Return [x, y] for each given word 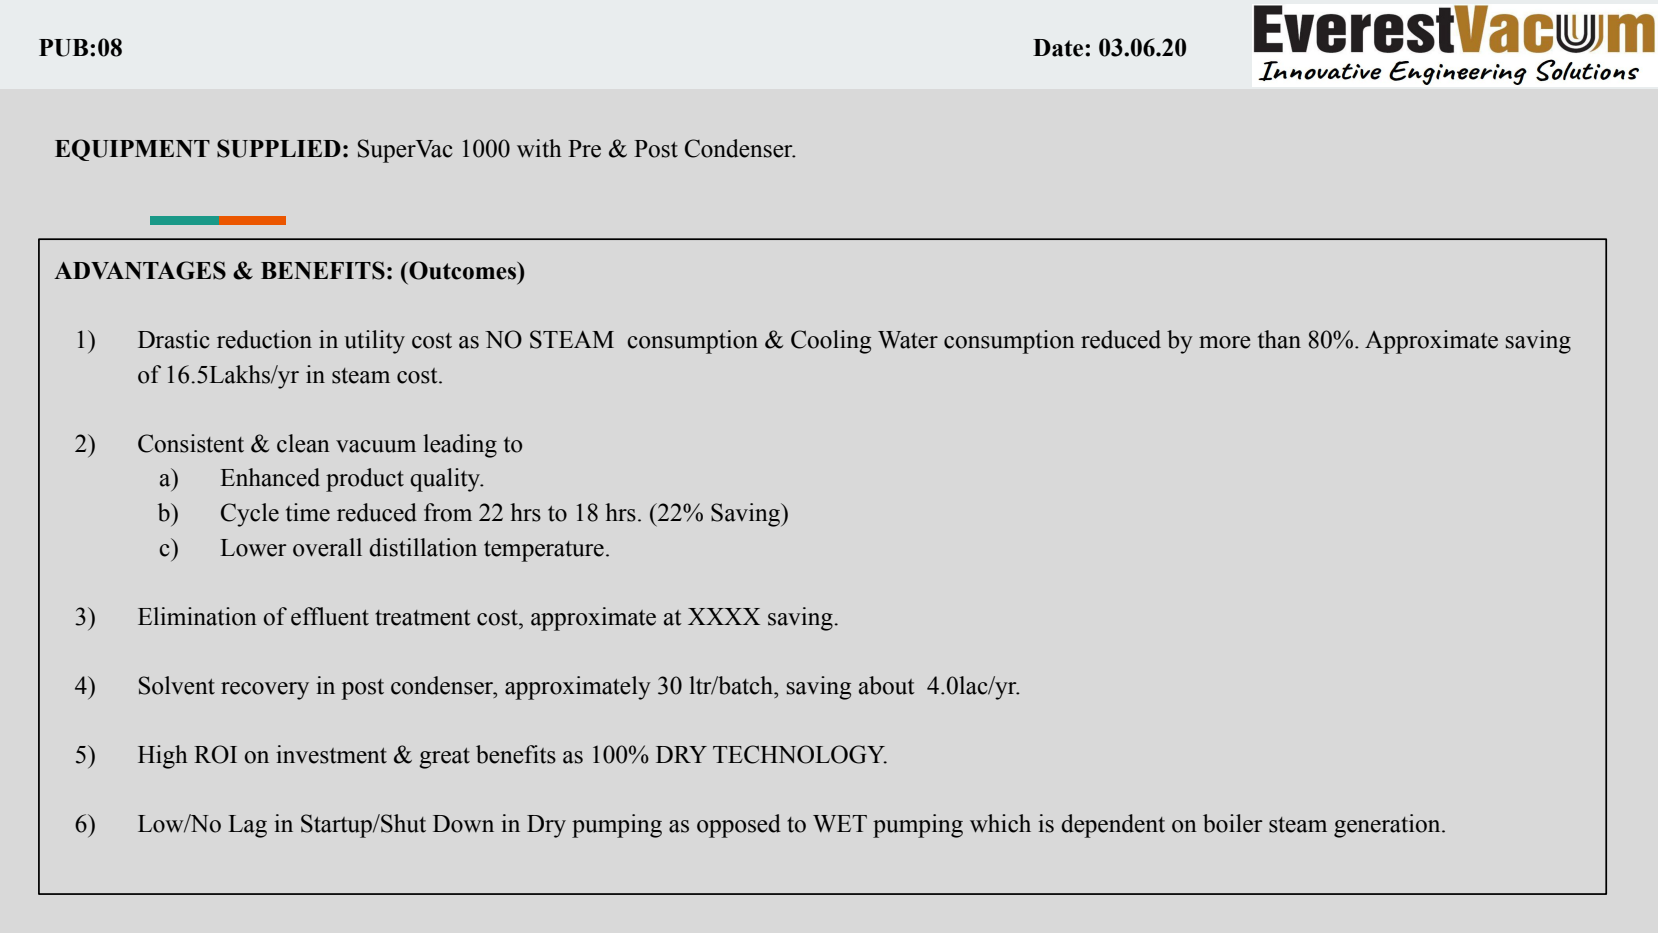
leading [460, 446]
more [1225, 342]
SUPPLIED [279, 148]
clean [303, 443]
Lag [247, 826]
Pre [584, 149]
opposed [739, 826]
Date [1059, 48]
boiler [1233, 823]
